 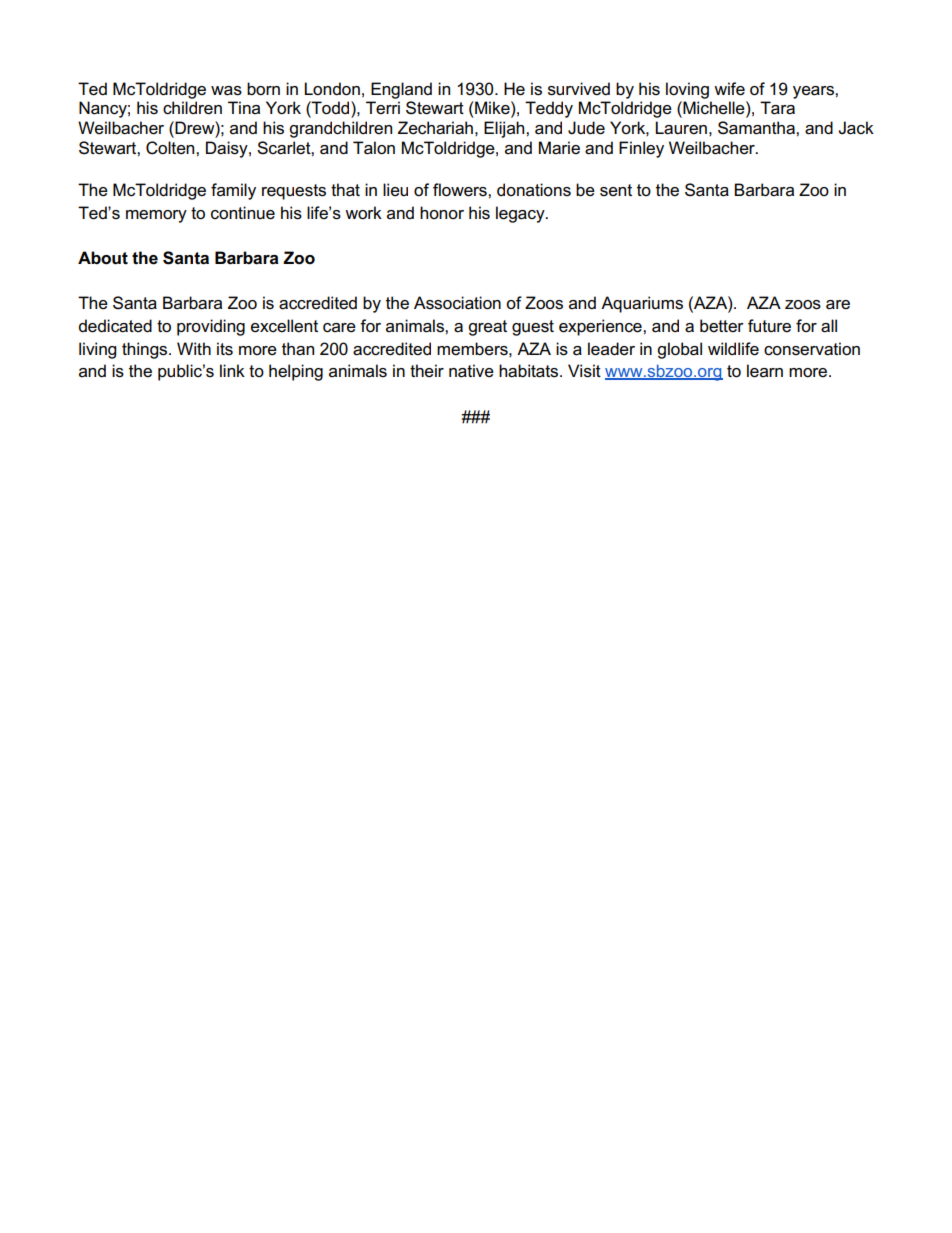 What do you see at coordinates (559, 148) in the image?
I see `Marie` at bounding box center [559, 148].
